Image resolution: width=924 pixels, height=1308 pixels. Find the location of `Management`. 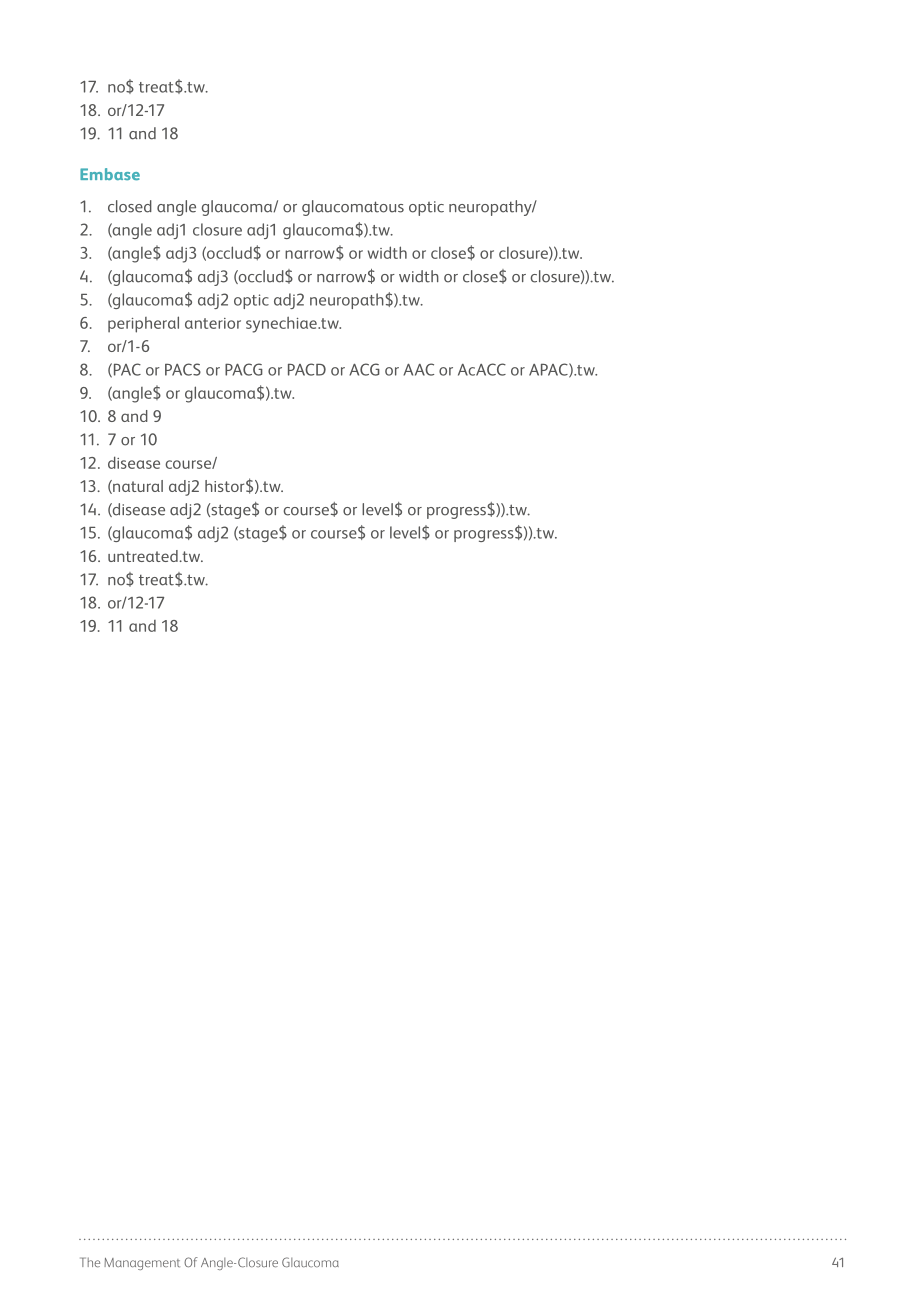

Management is located at coordinates (142, 1264).
